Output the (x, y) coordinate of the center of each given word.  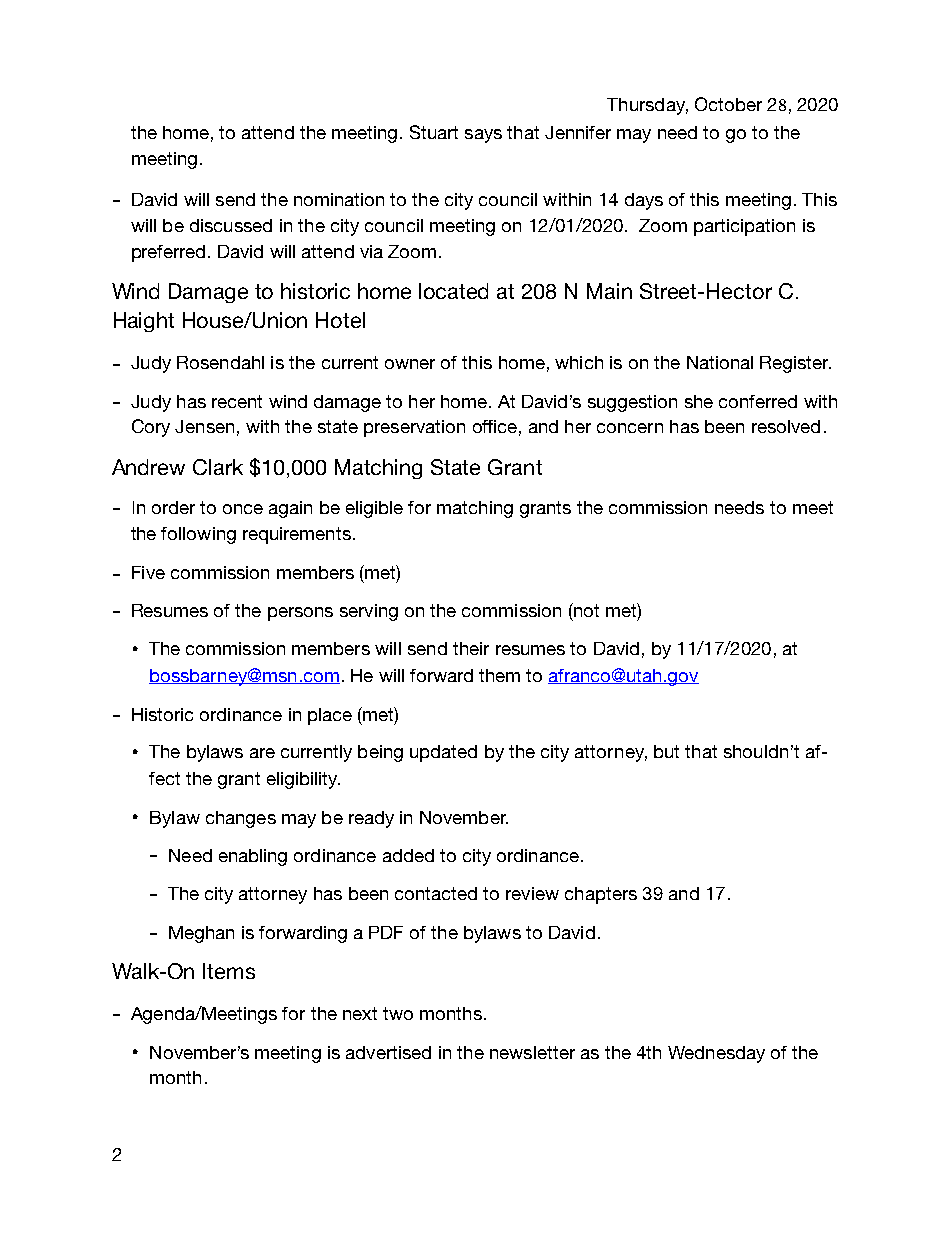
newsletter (532, 1052)
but (666, 751)
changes (241, 819)
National (720, 362)
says (483, 136)
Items (229, 971)
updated (443, 753)
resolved (786, 426)
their (471, 648)
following (198, 535)
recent (237, 401)
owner (410, 364)
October (728, 104)
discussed (231, 225)
